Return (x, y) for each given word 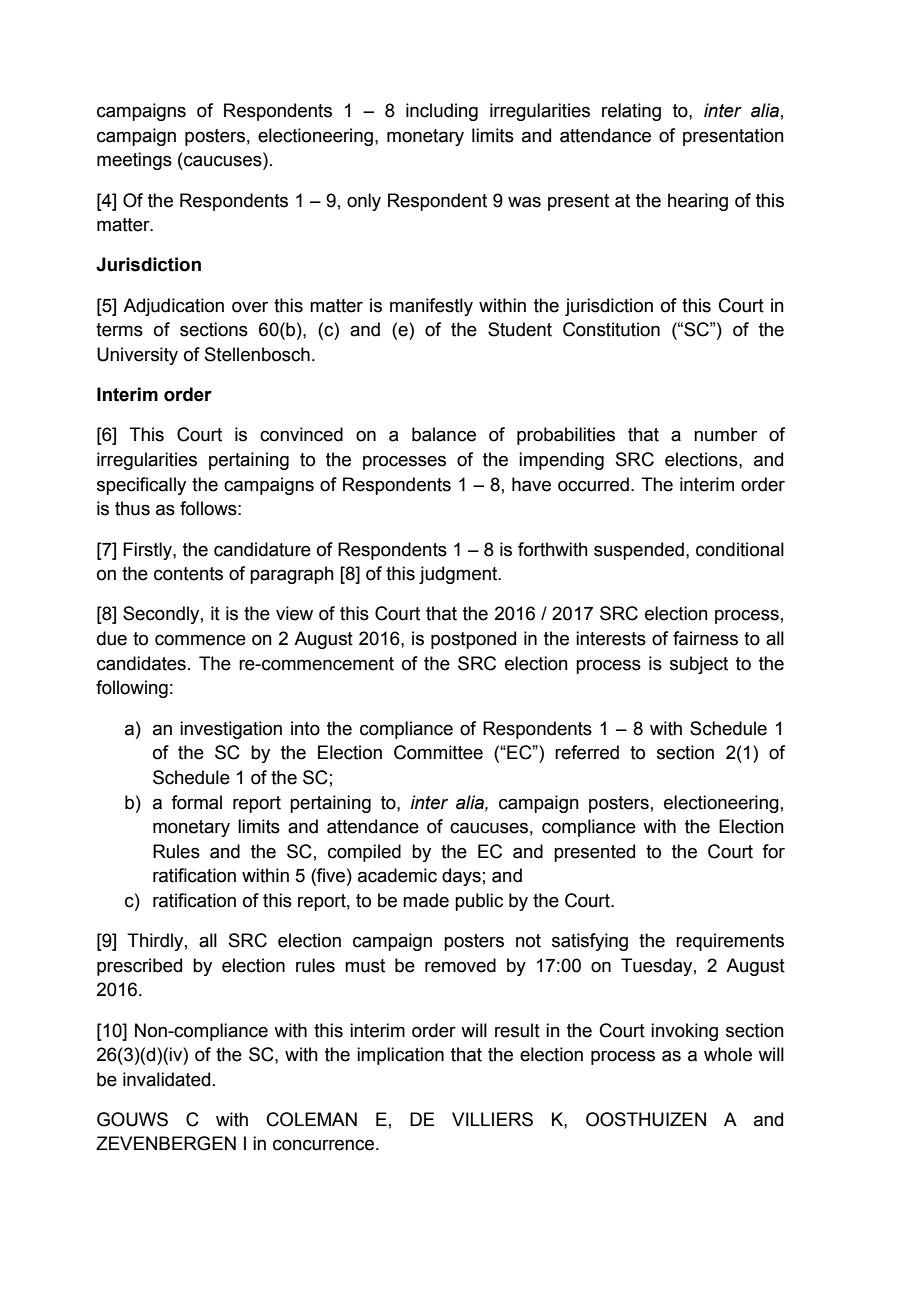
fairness (705, 638)
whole (728, 1054)
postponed (473, 640)
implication (400, 1056)
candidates (141, 663)
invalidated (166, 1079)
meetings (134, 161)
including (442, 112)
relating (631, 112)
